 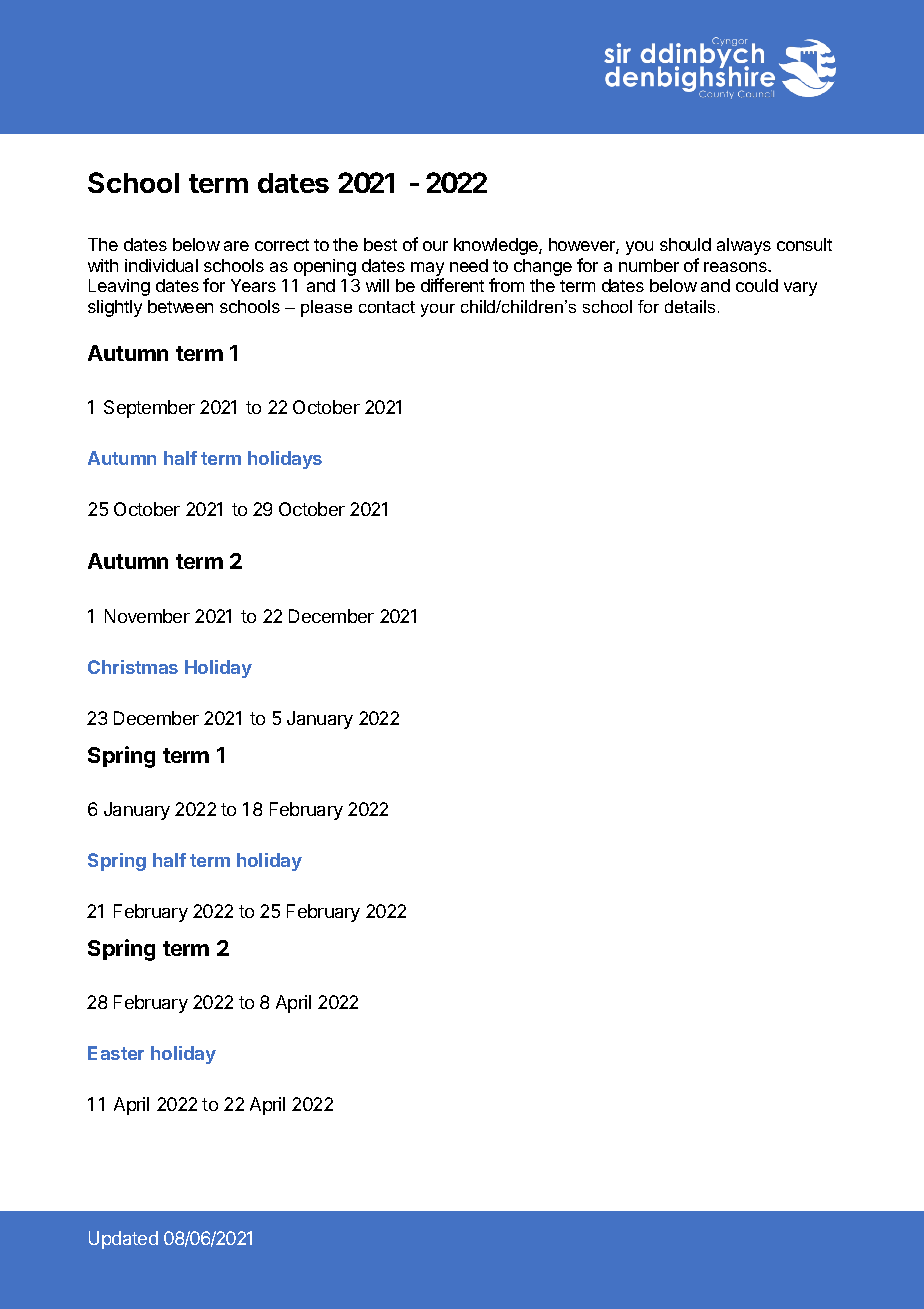 What do you see at coordinates (438, 310) in the document?
I see `your` at bounding box center [438, 310].
